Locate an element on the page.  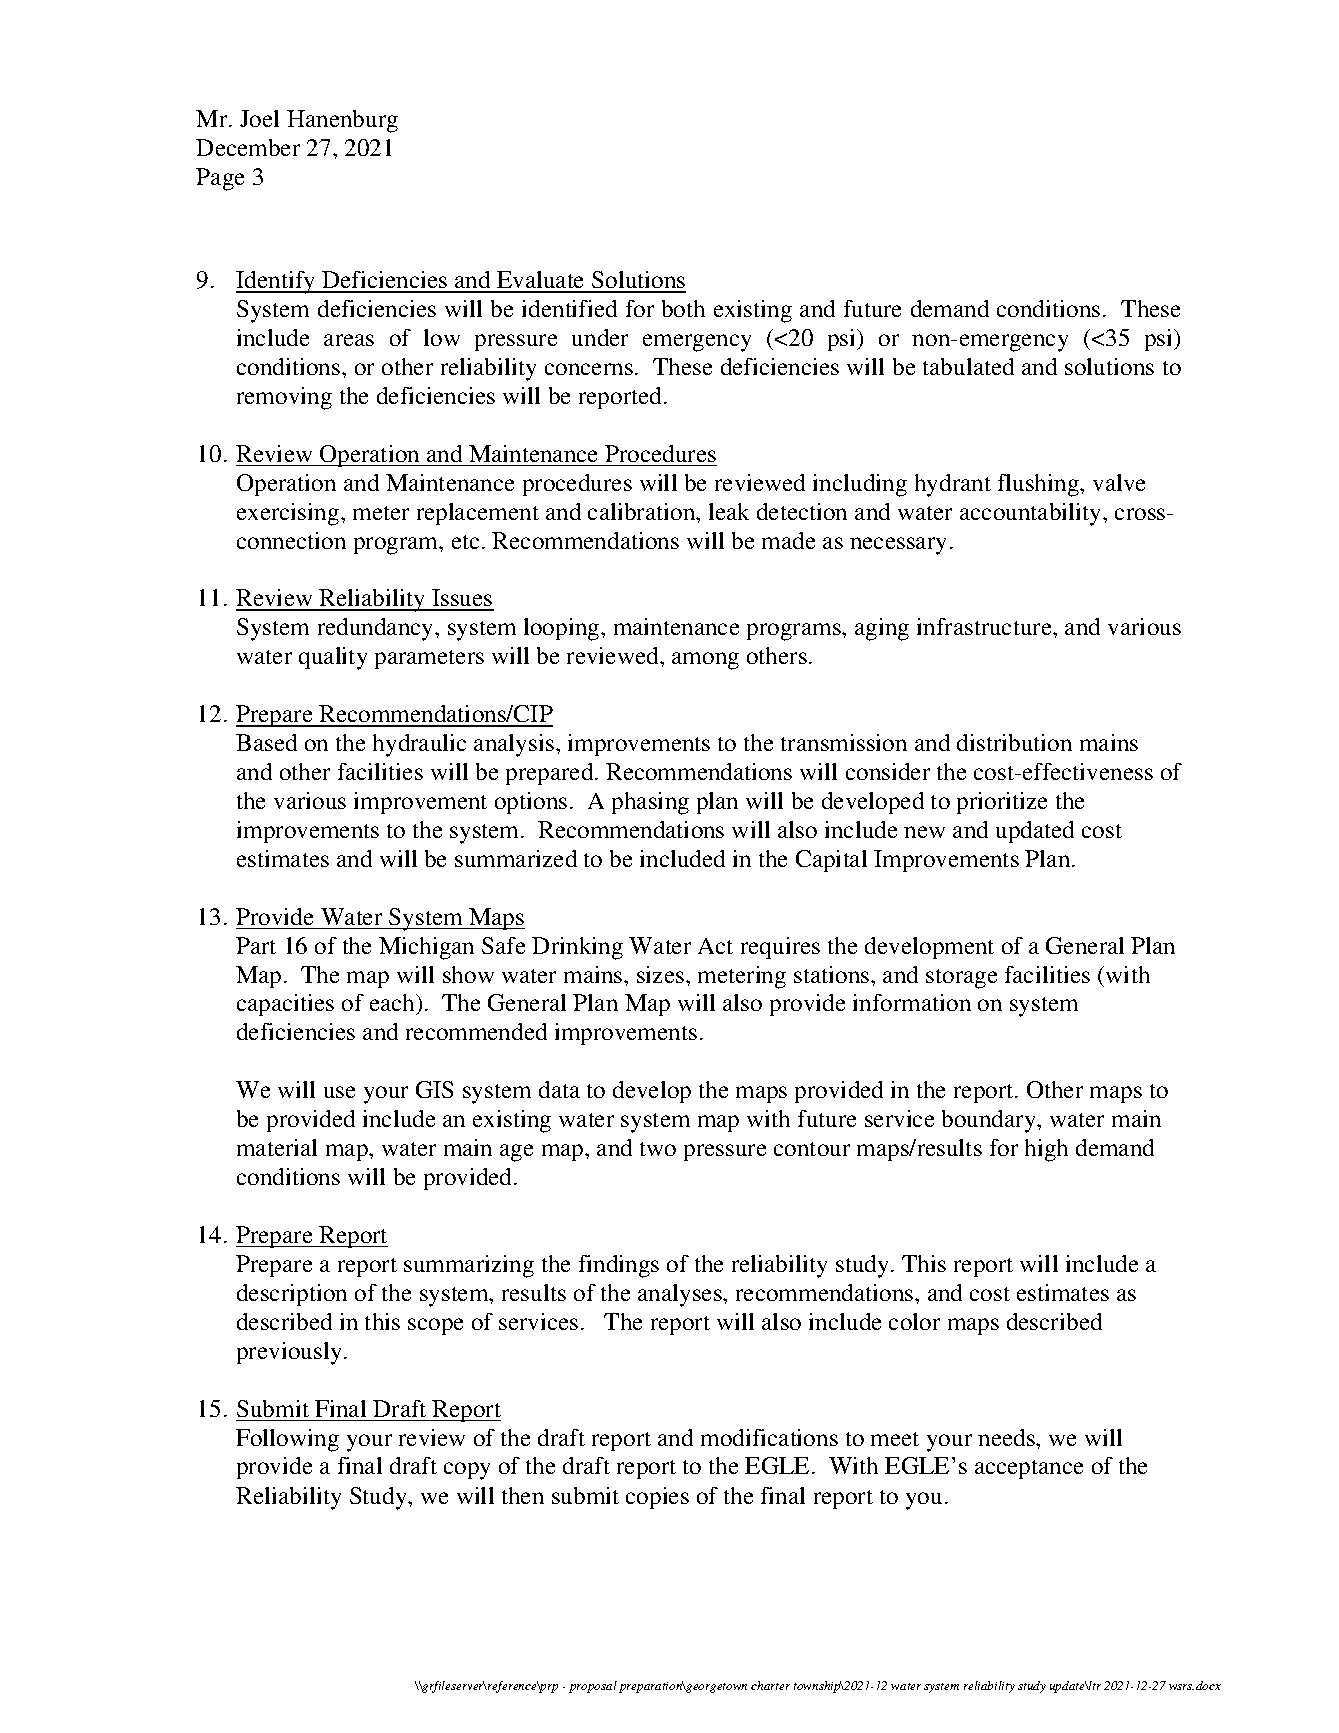
acceptance is located at coordinates (1029, 1469).
